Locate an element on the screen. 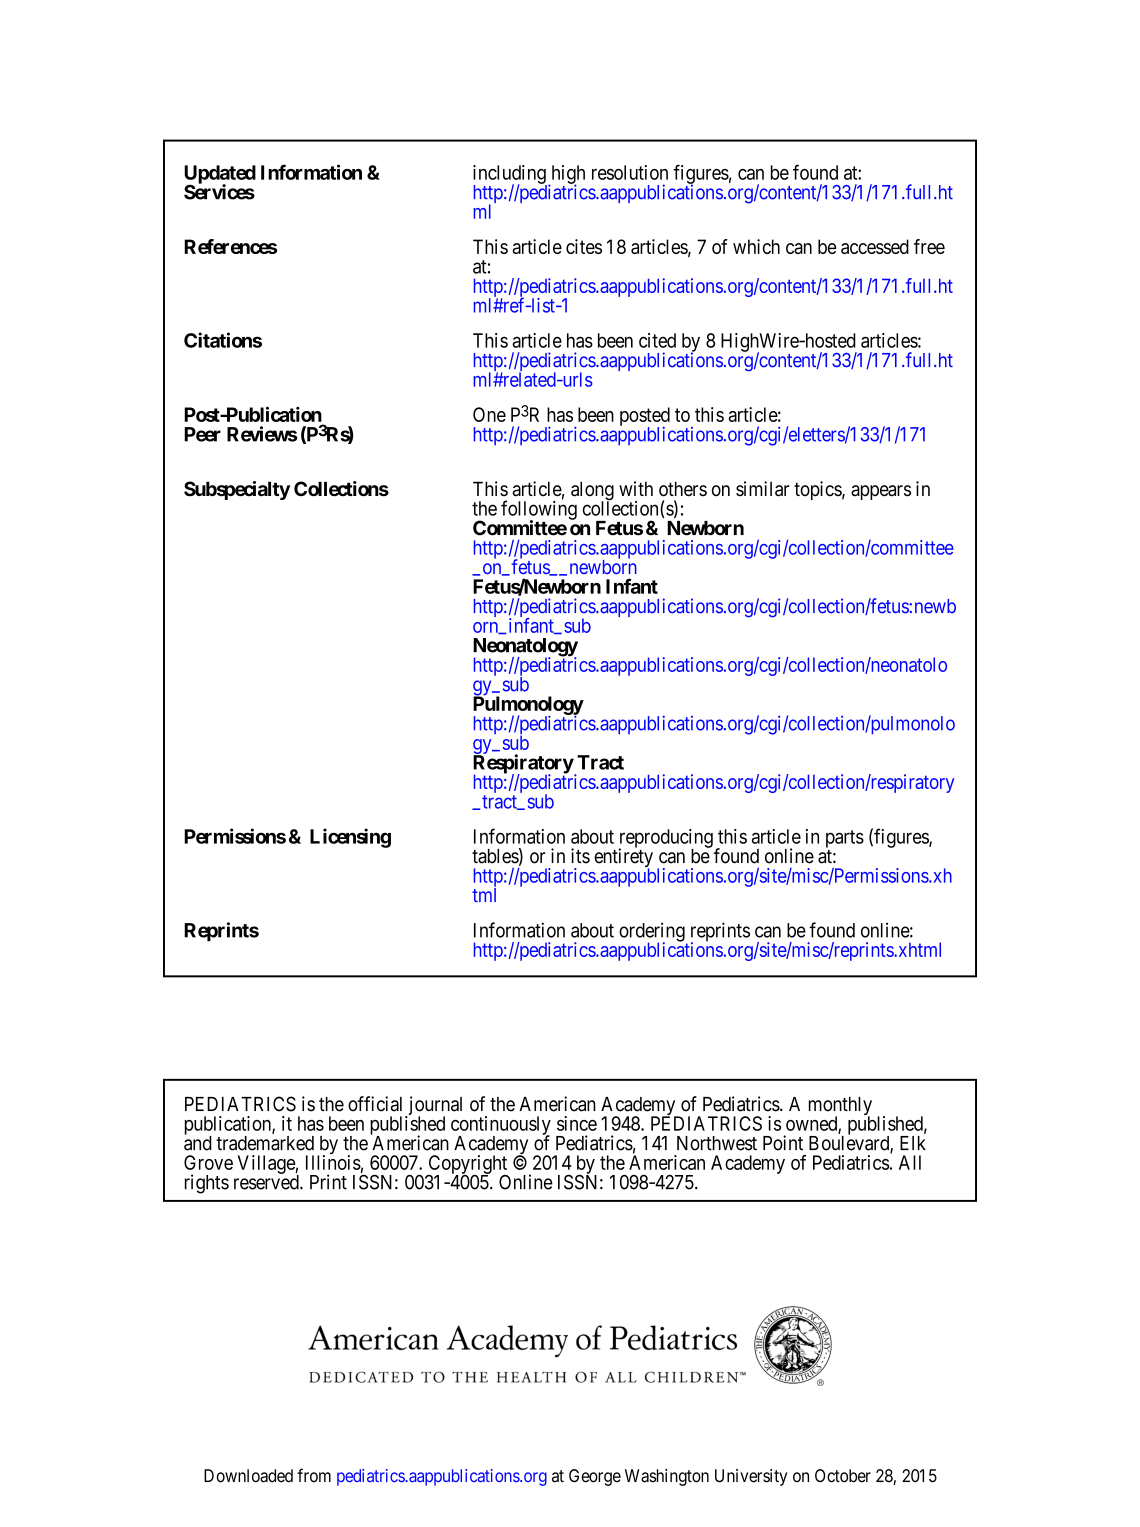 The image size is (1140, 1527). monthly is located at coordinates (840, 1107).
